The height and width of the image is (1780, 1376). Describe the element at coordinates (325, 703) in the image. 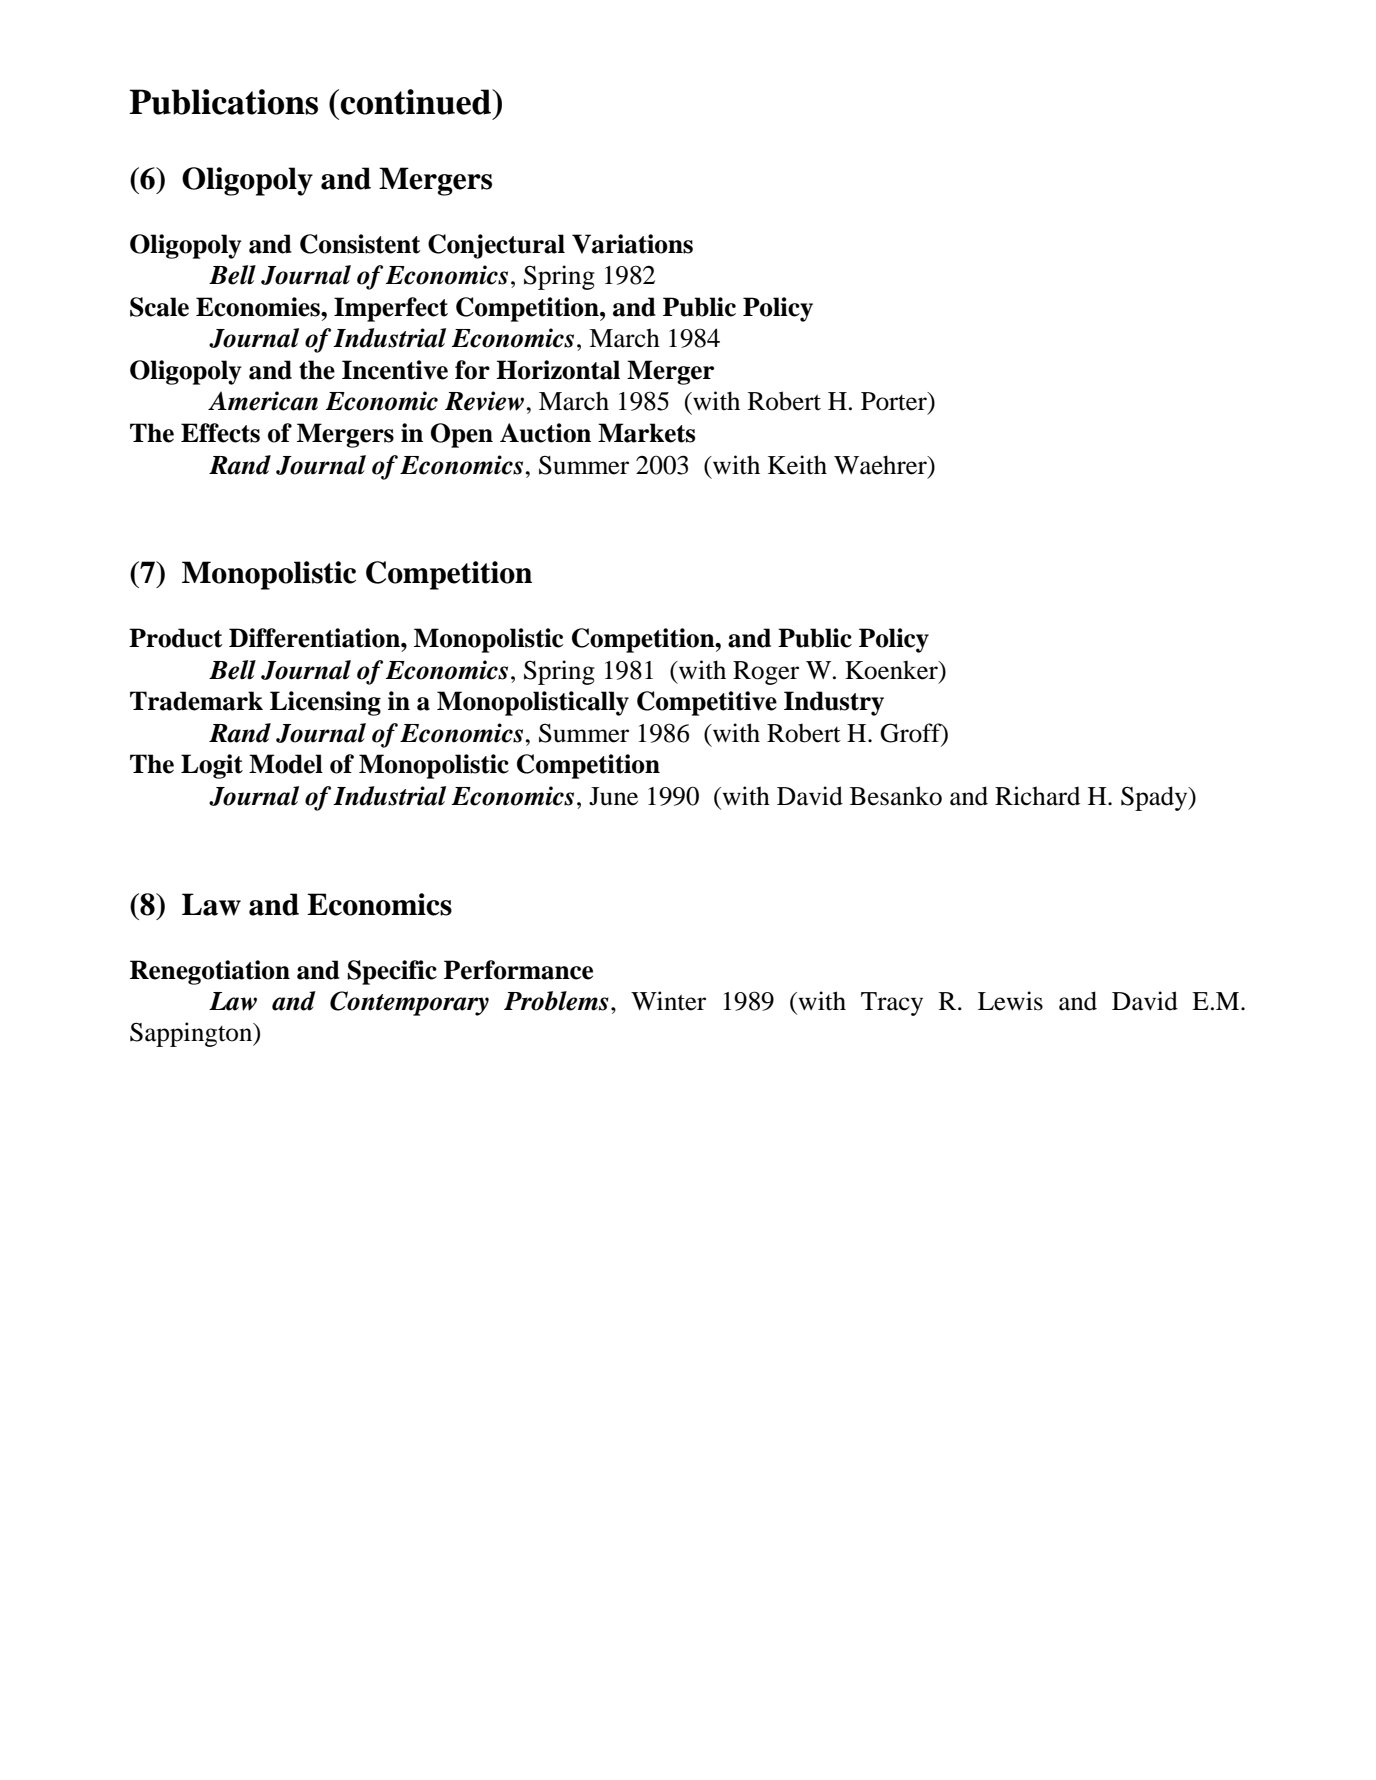

I see `Licensing` at that location.
